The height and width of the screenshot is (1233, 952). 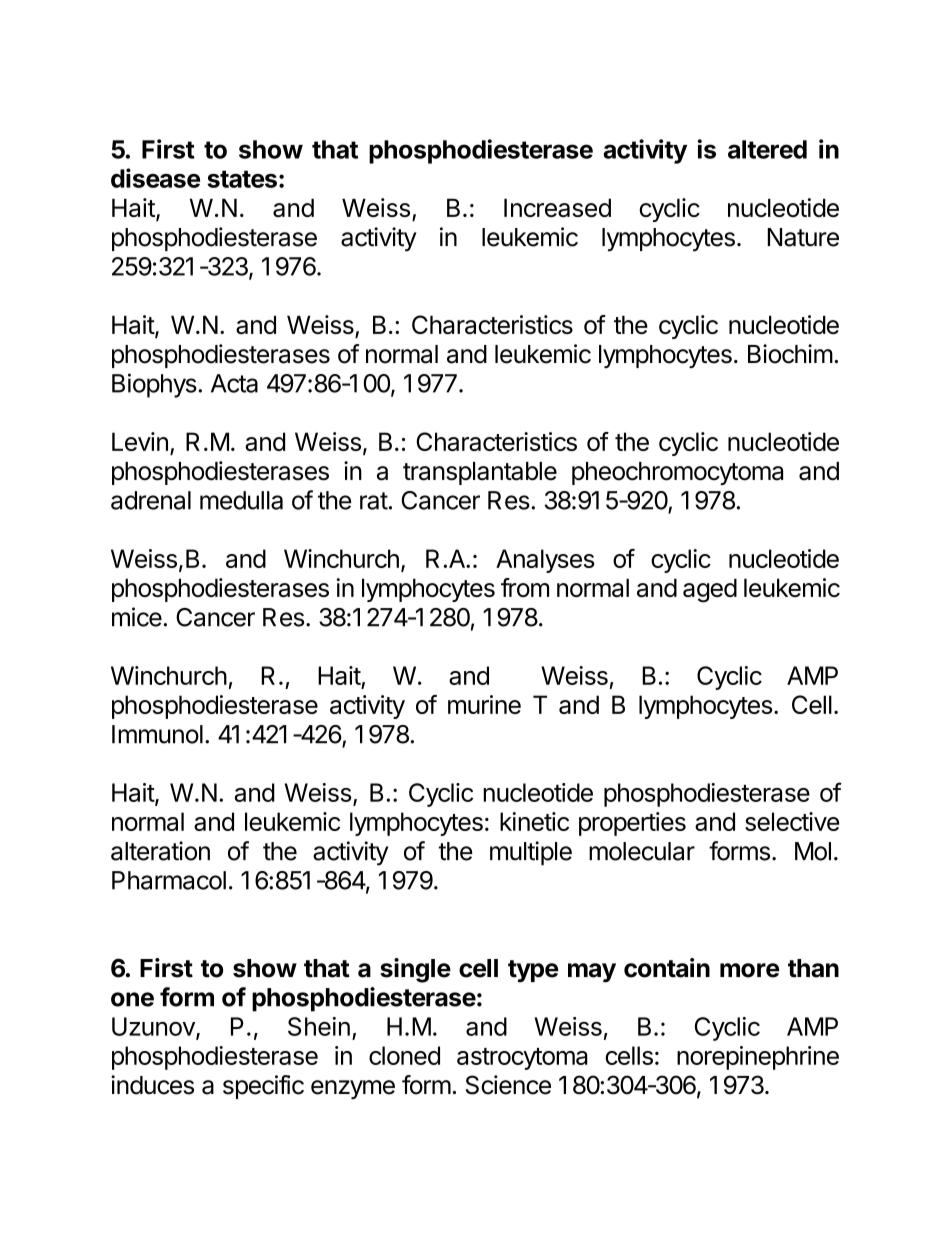 What do you see at coordinates (263, 1087) in the screenshot?
I see `specific` at bounding box center [263, 1087].
